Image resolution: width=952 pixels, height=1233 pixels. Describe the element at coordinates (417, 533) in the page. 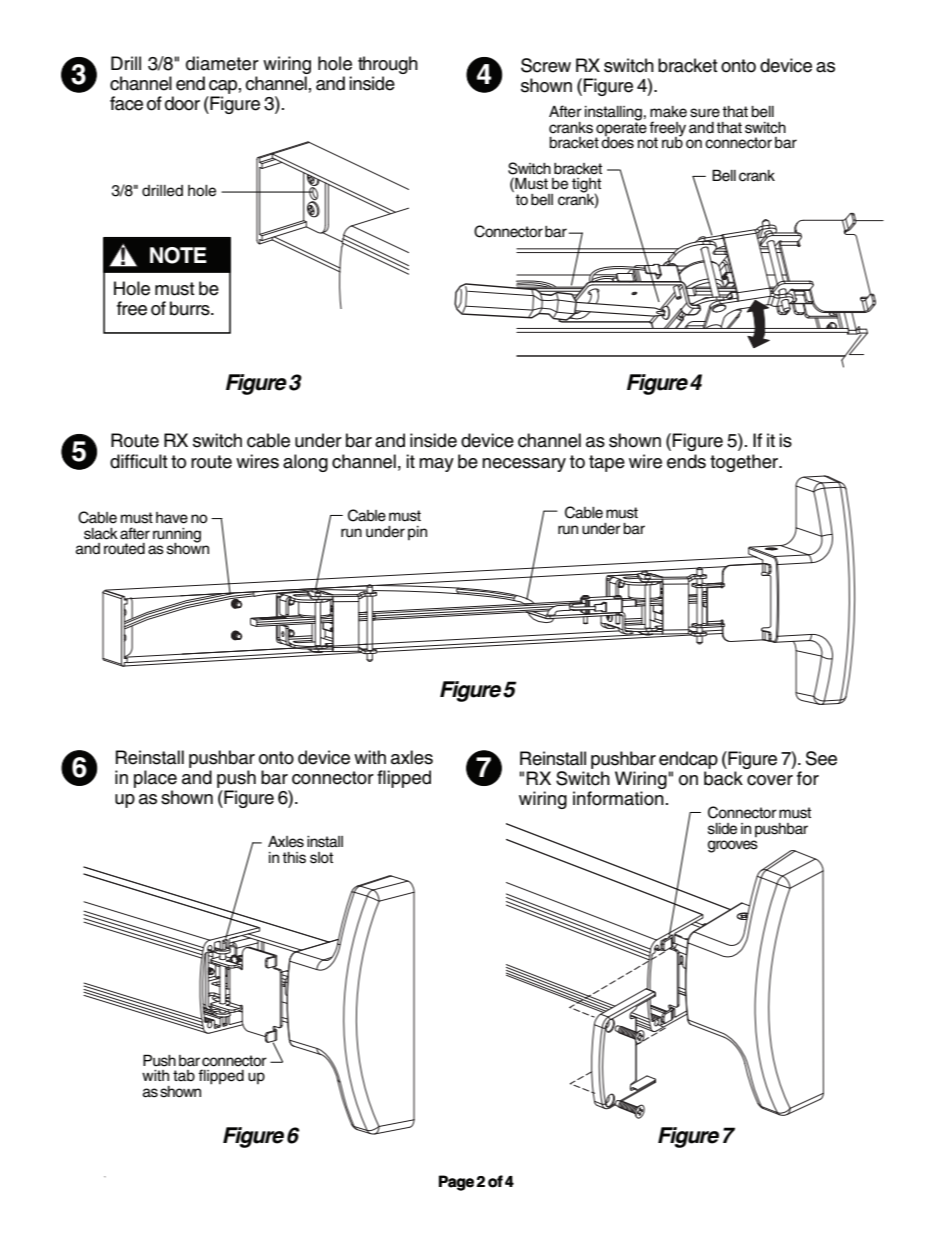

I see `pin` at that location.
